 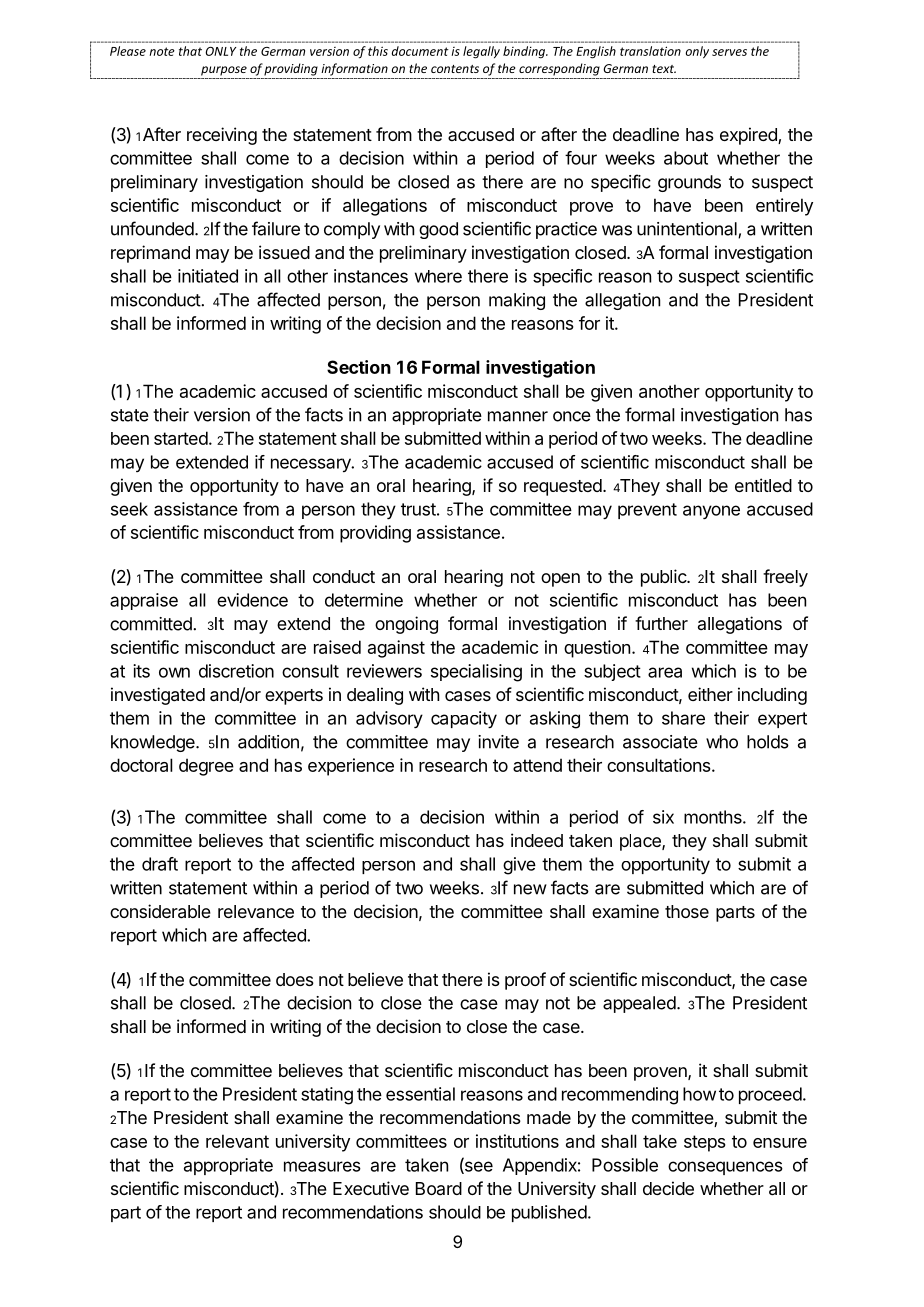 I want to click on contents, so click(x=455, y=69).
